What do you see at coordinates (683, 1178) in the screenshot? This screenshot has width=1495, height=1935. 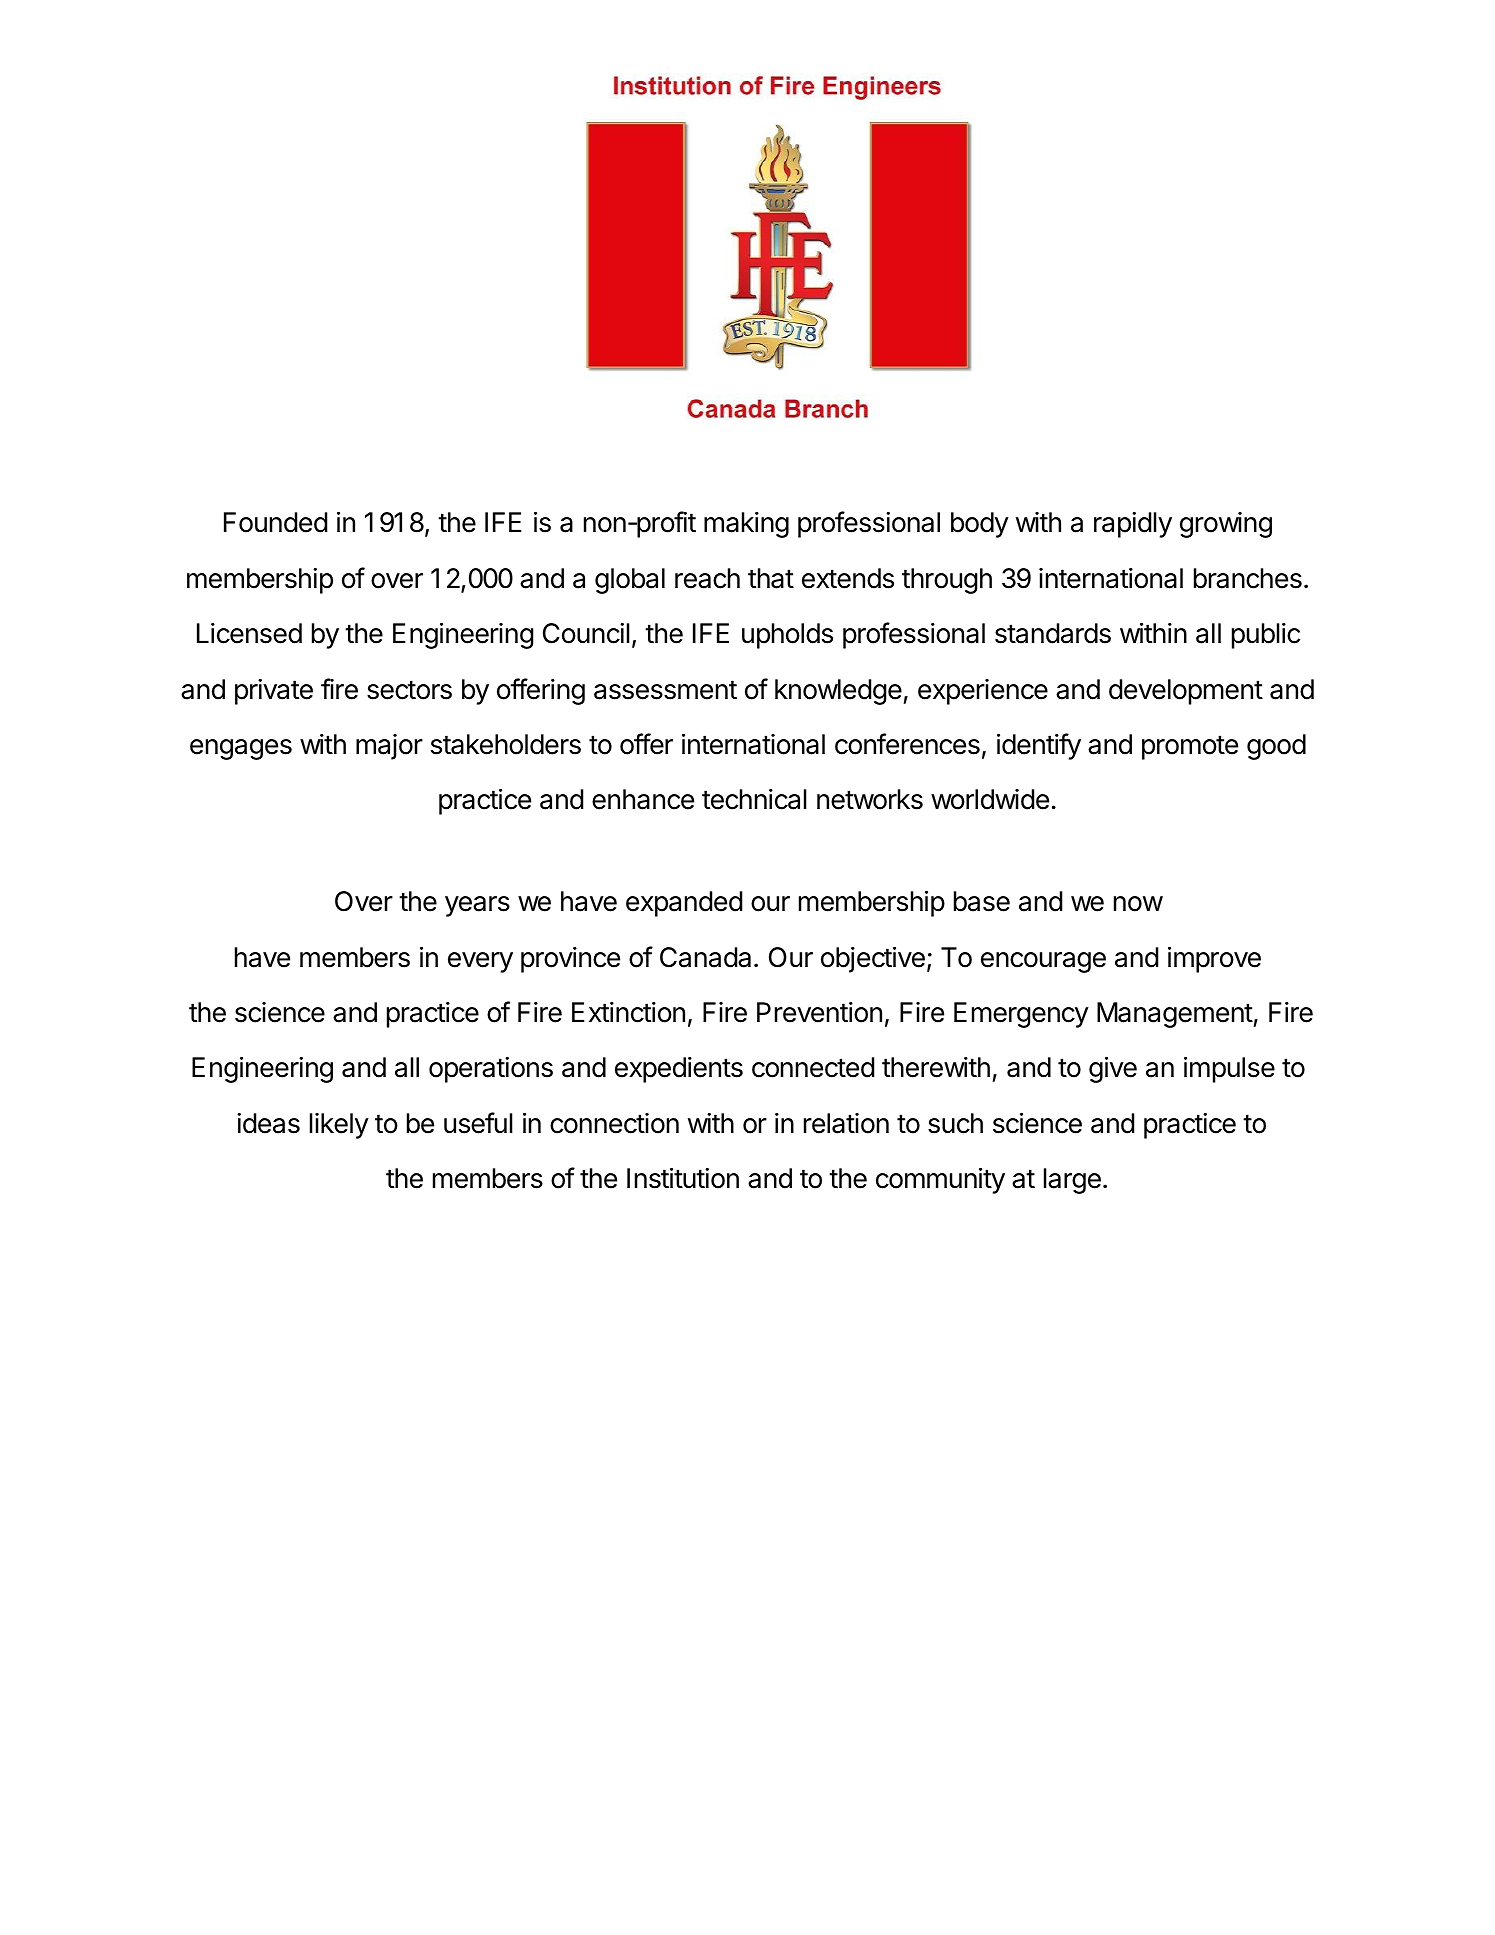 I see `Institution` at bounding box center [683, 1178].
